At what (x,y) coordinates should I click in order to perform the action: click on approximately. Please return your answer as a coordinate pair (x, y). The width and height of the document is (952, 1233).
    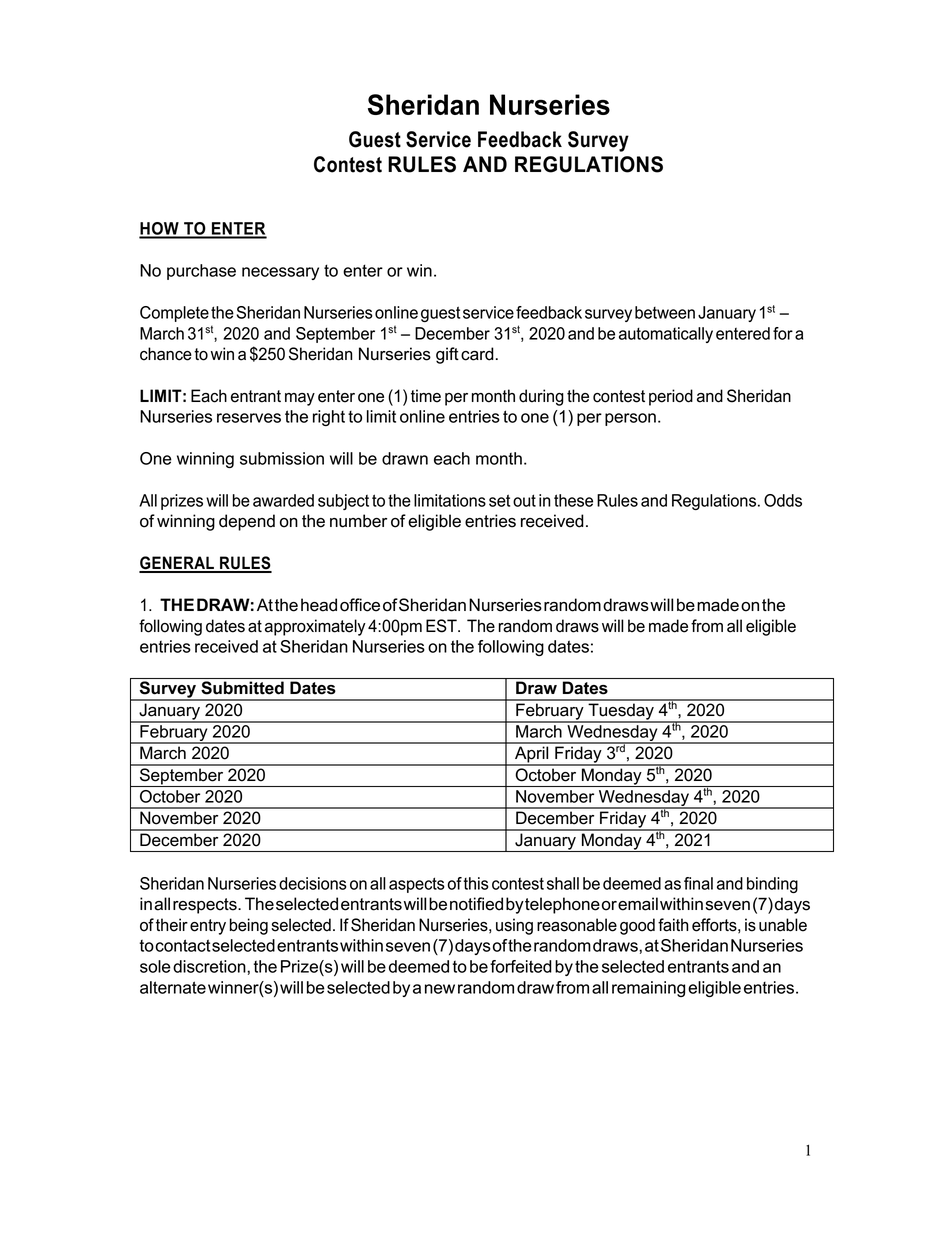
    Looking at the image, I should click on (315, 627).
